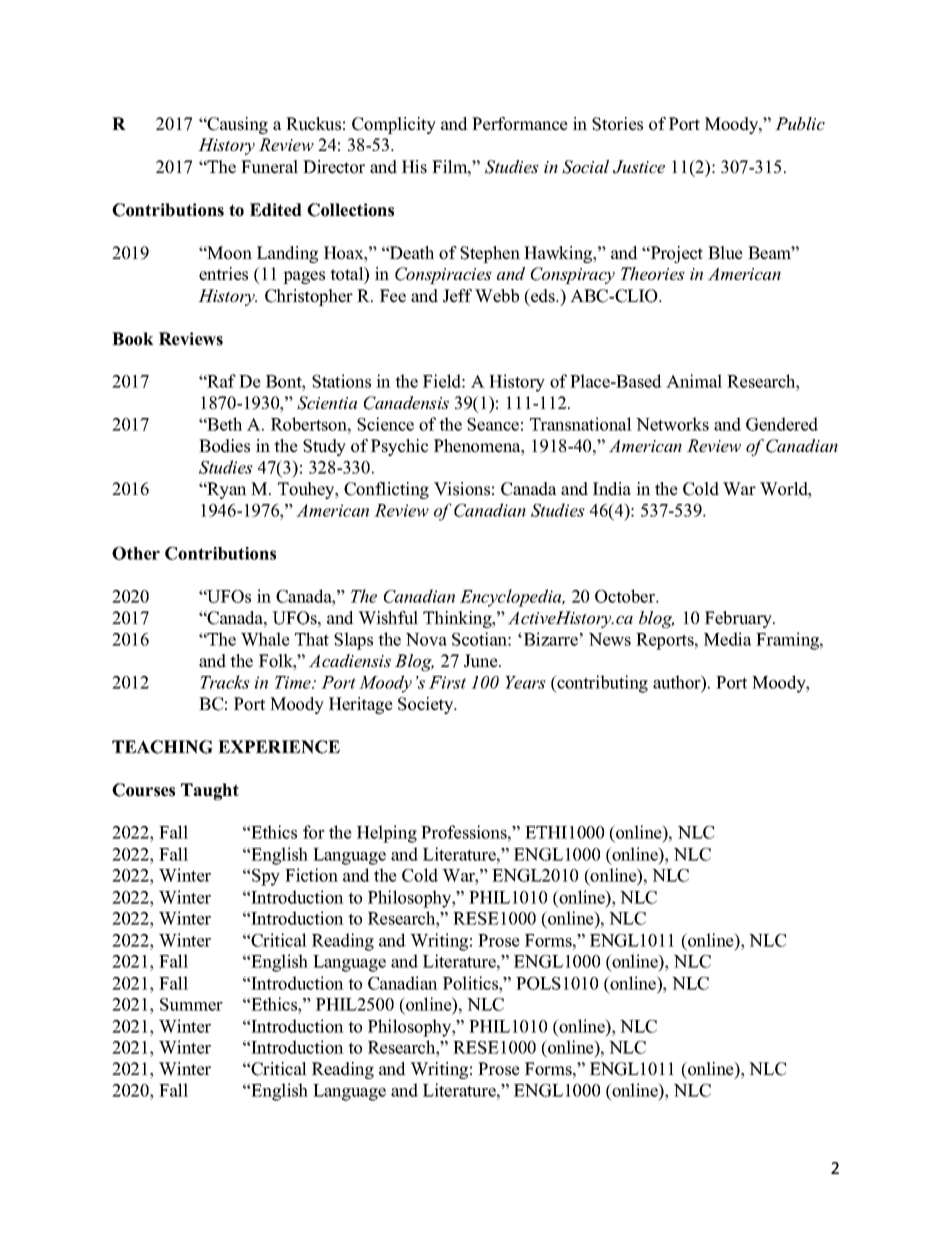 The image size is (952, 1233). Describe the element at coordinates (237, 125) in the screenshot. I see `Causing` at that location.
